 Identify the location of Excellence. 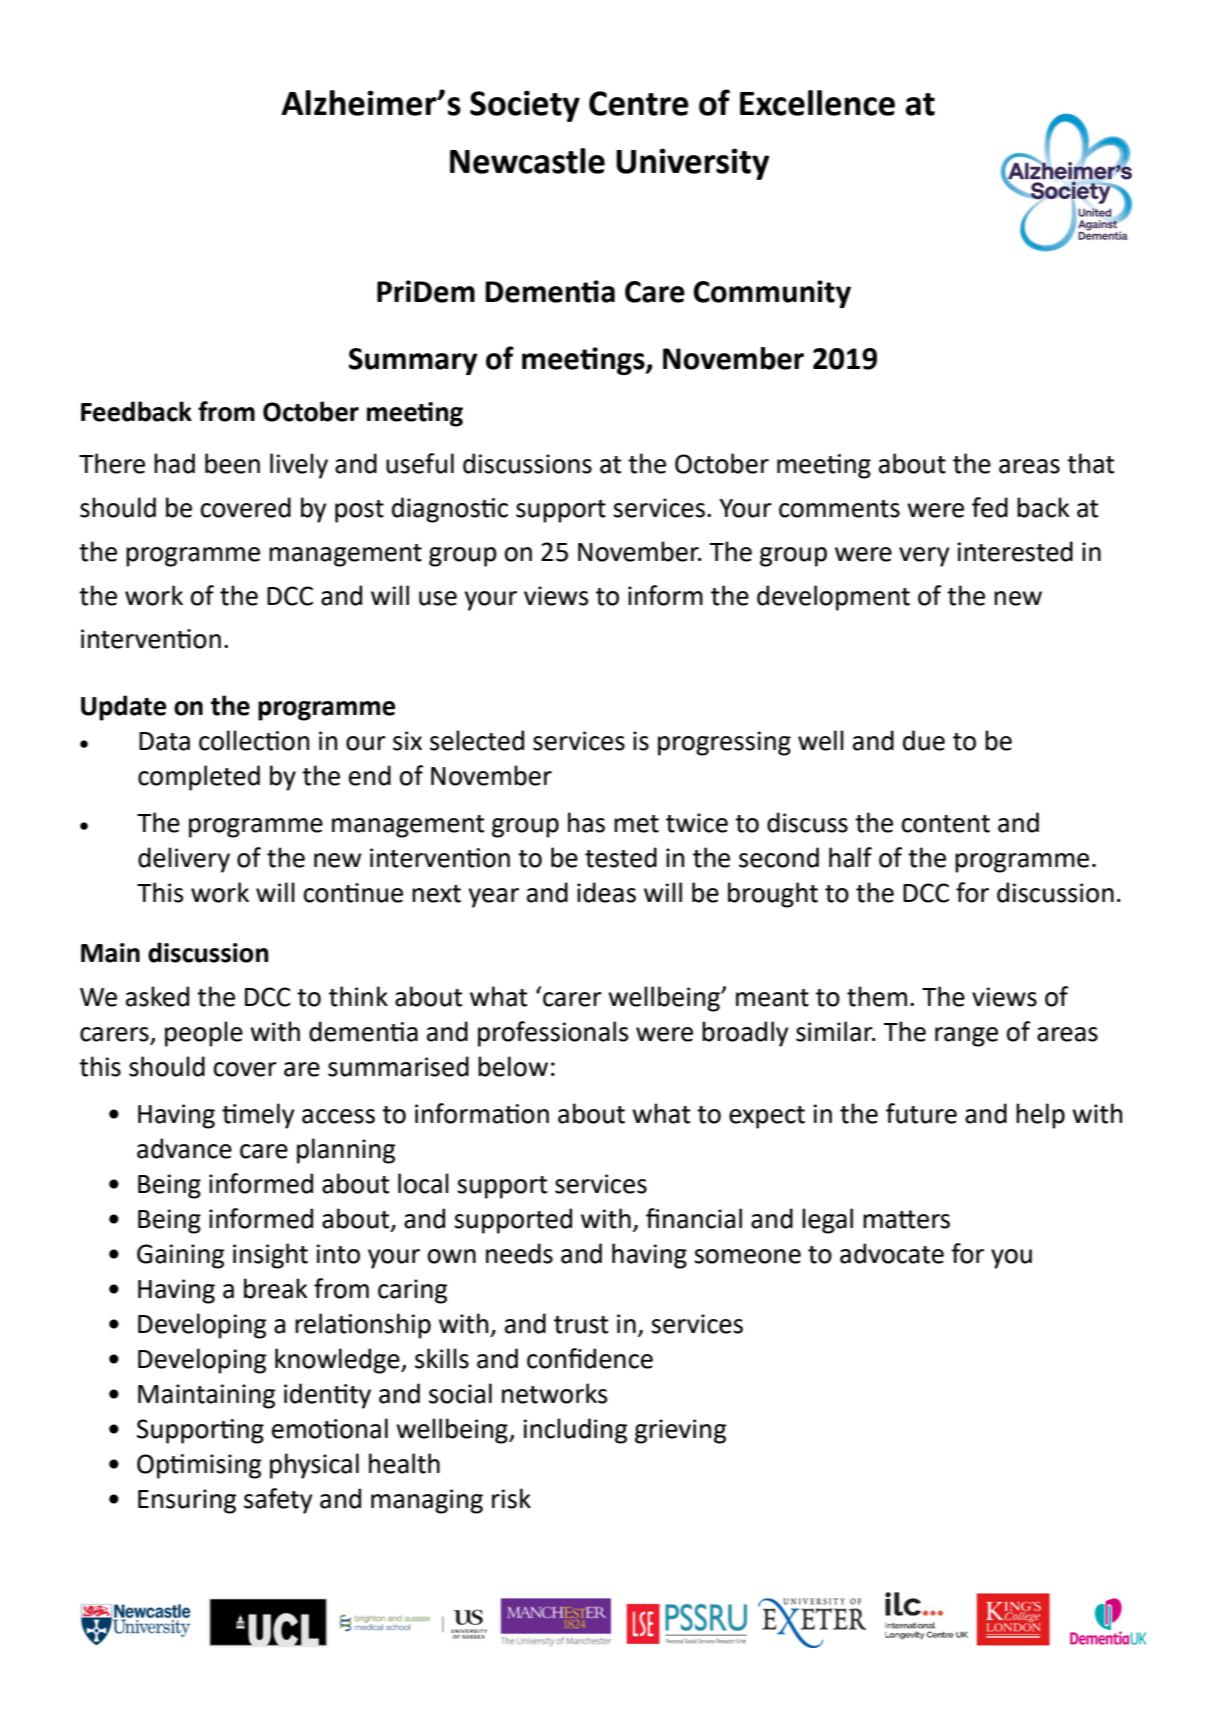
(817, 103).
